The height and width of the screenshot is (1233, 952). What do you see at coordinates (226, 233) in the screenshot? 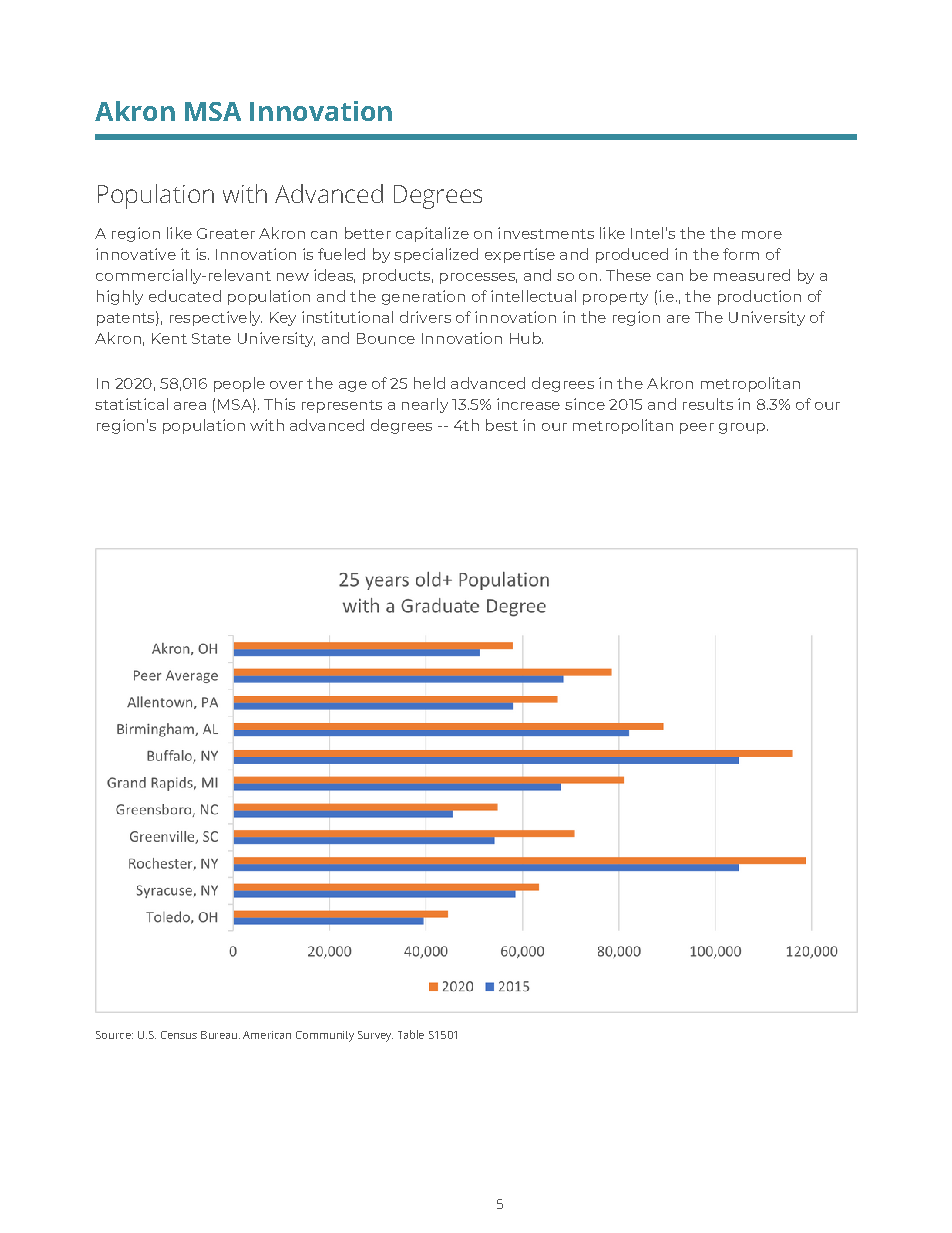
I see `Greater` at bounding box center [226, 233].
